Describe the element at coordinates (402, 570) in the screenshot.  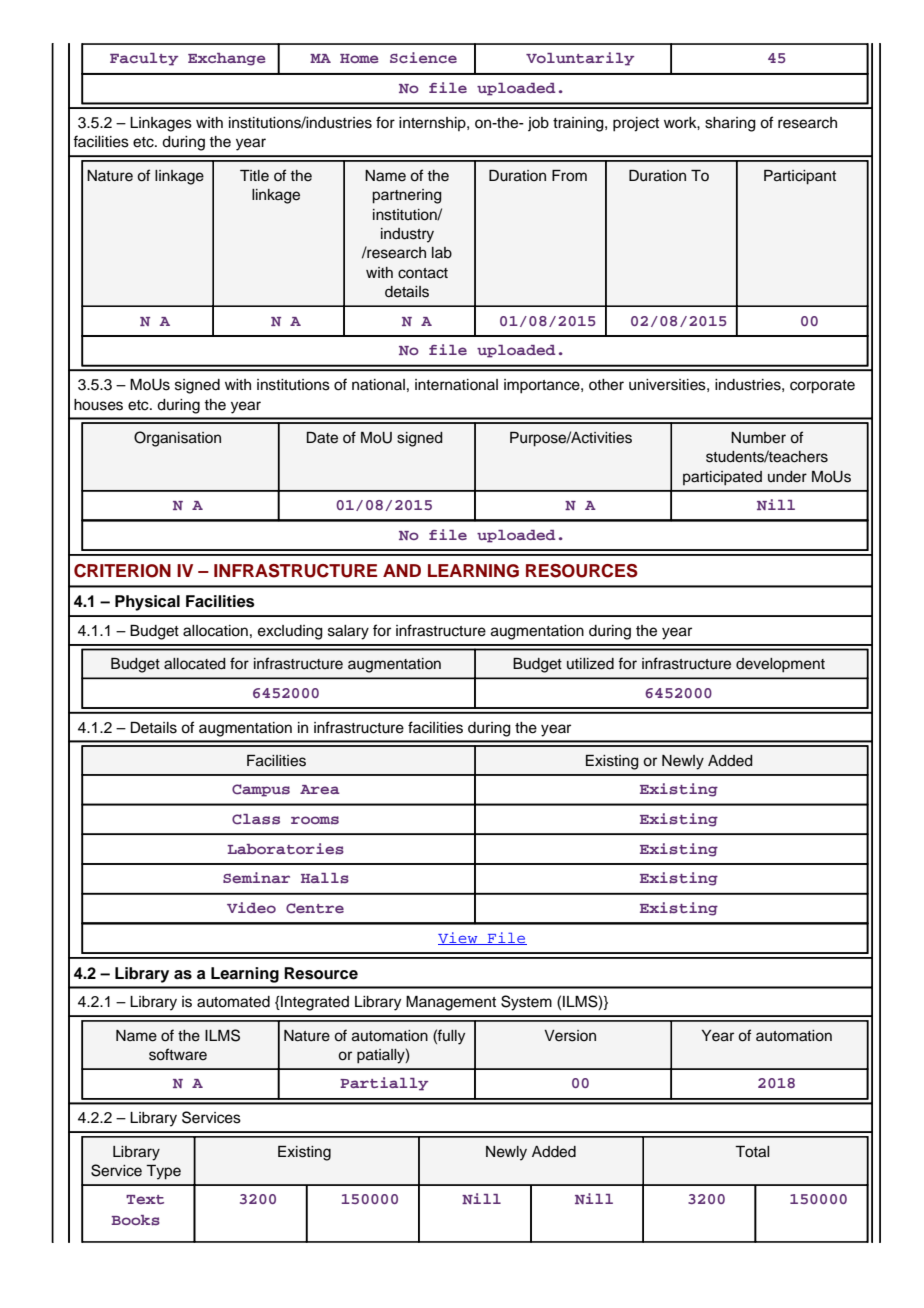
I see `AND` at that location.
